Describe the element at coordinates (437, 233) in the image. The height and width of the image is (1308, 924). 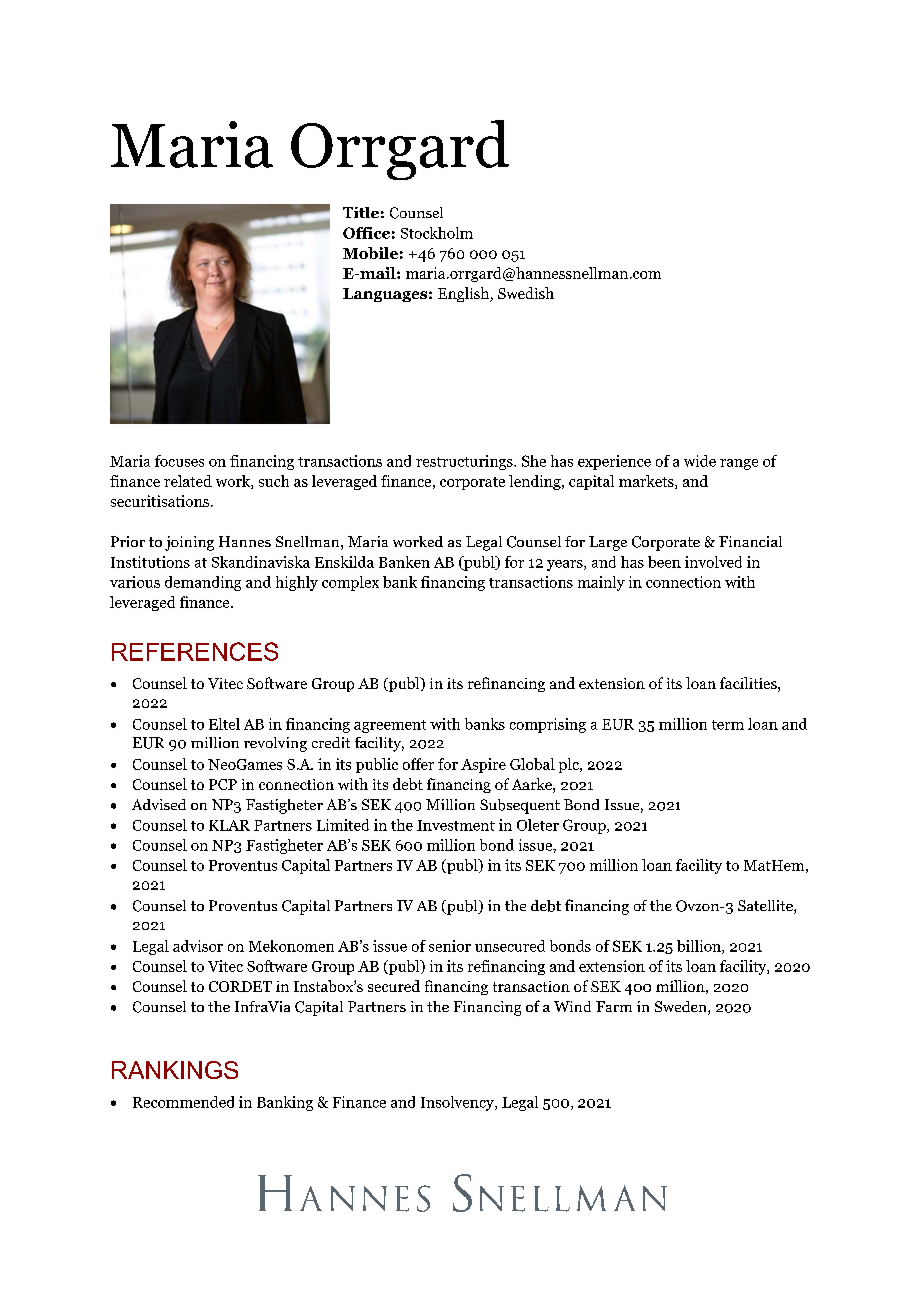
I see `Stockholm` at that location.
